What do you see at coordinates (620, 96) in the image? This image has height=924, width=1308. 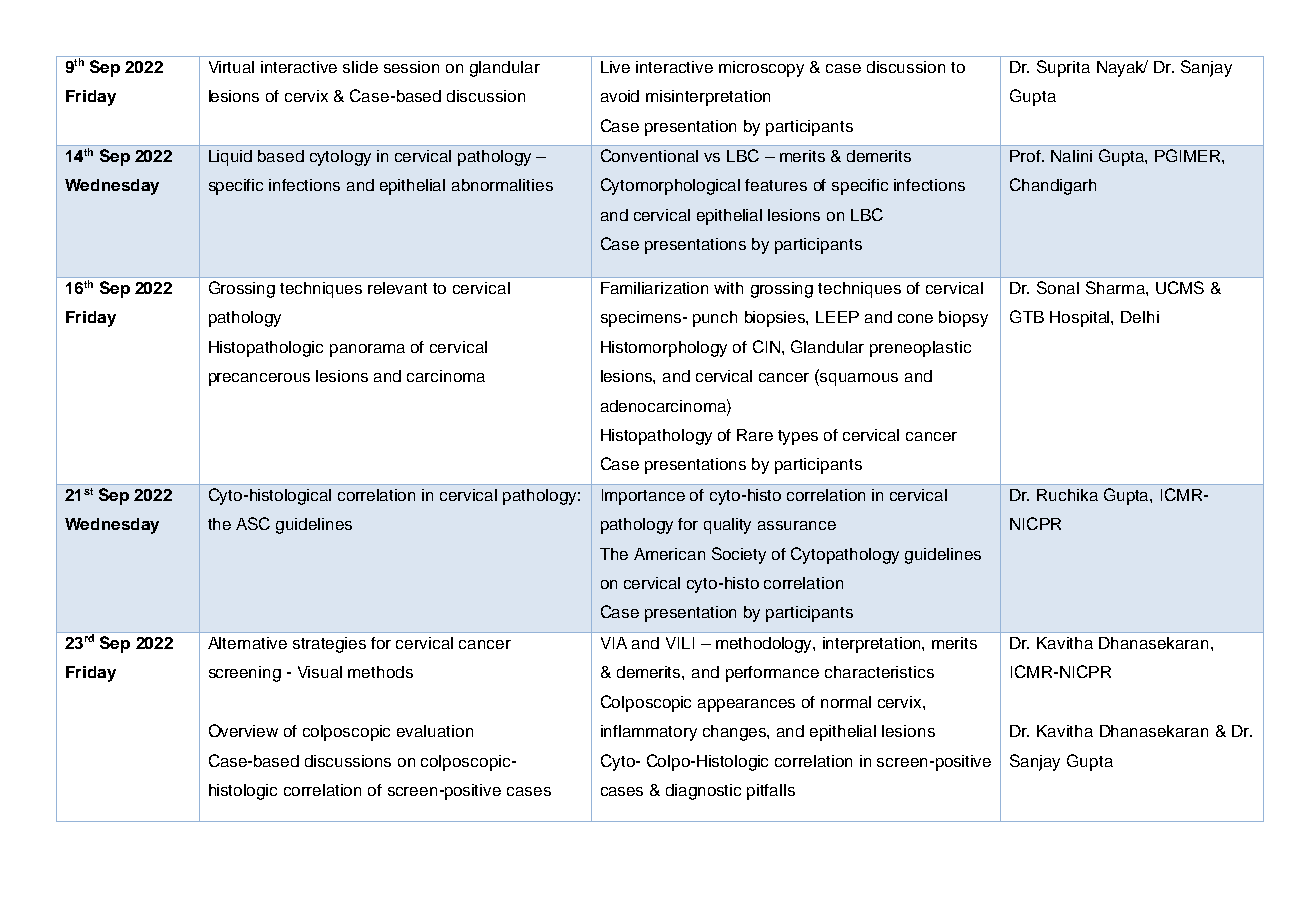 I see `avoid` at bounding box center [620, 96].
